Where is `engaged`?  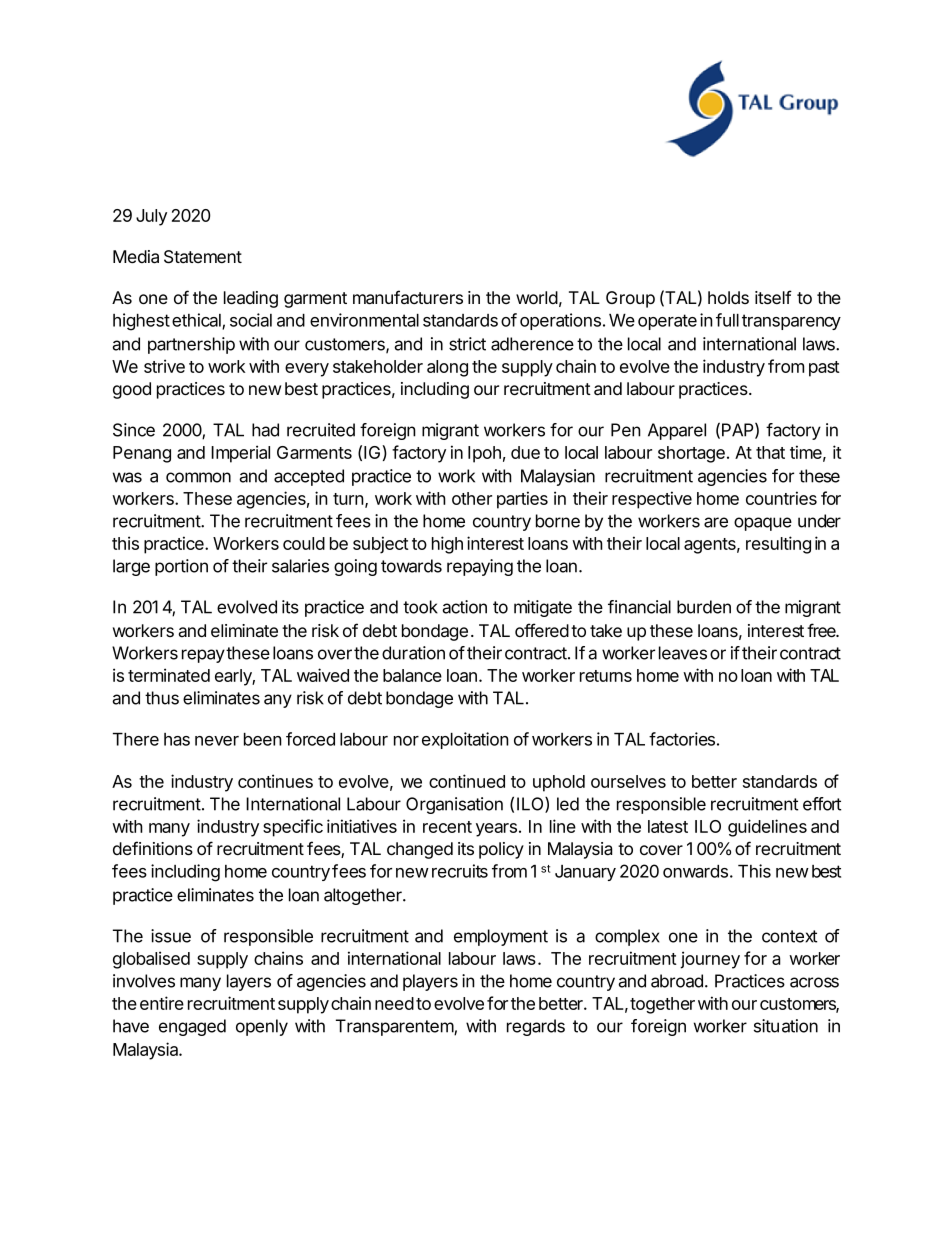 engaged is located at coordinates (192, 1027).
